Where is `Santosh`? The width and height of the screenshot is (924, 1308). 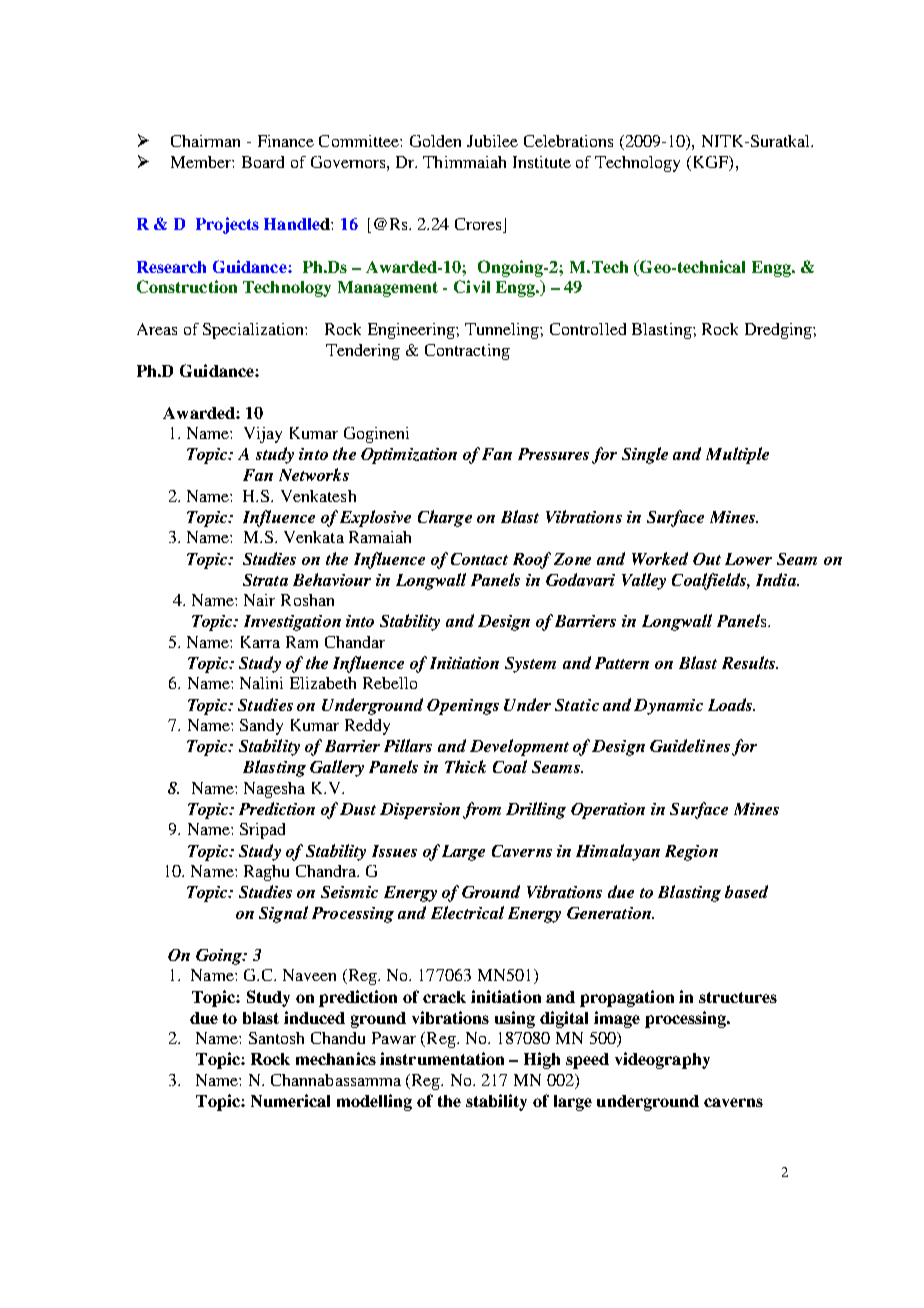
Santosh is located at coordinates (276, 1038).
